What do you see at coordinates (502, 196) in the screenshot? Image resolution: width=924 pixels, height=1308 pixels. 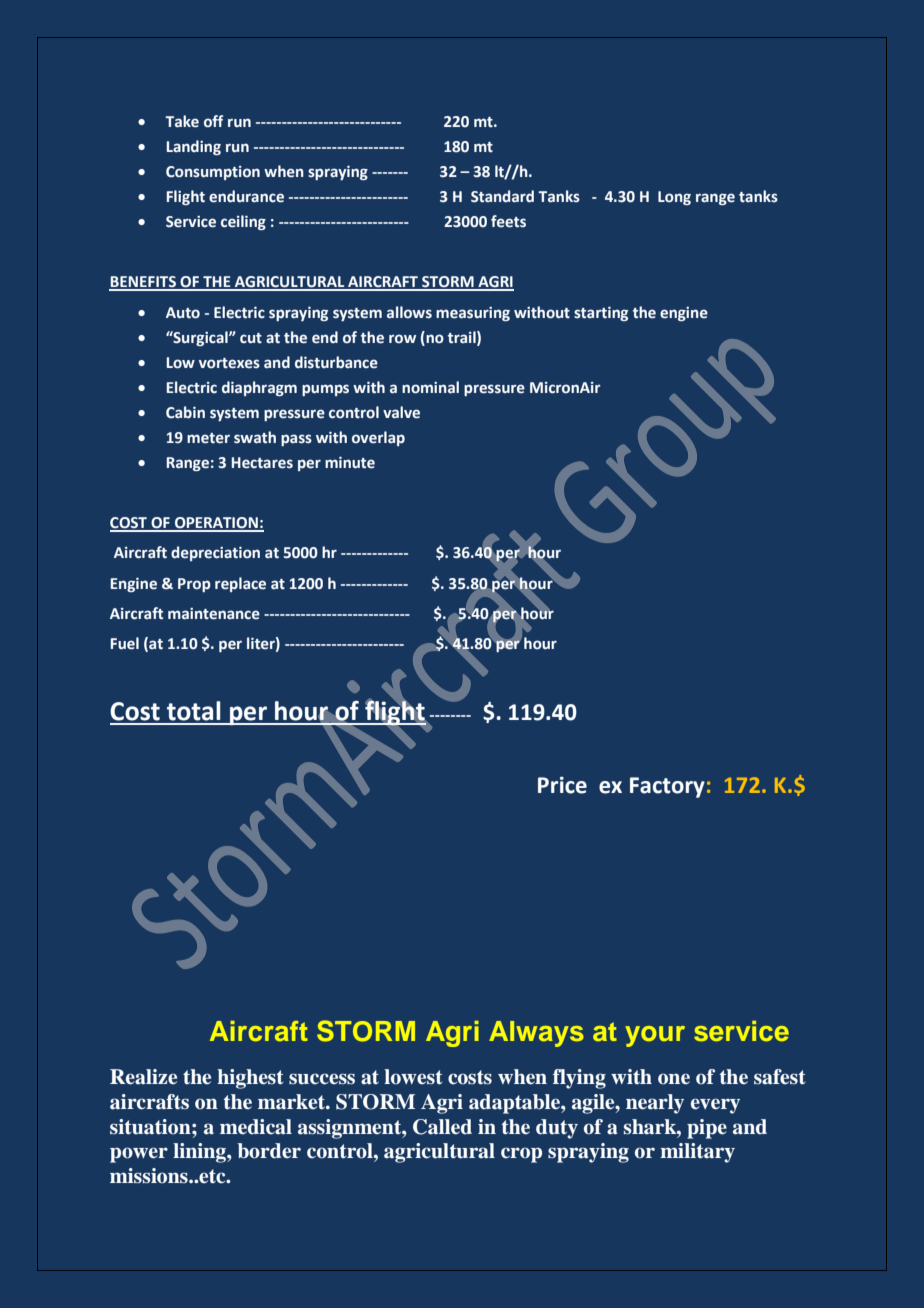 I see `Standard` at bounding box center [502, 196].
